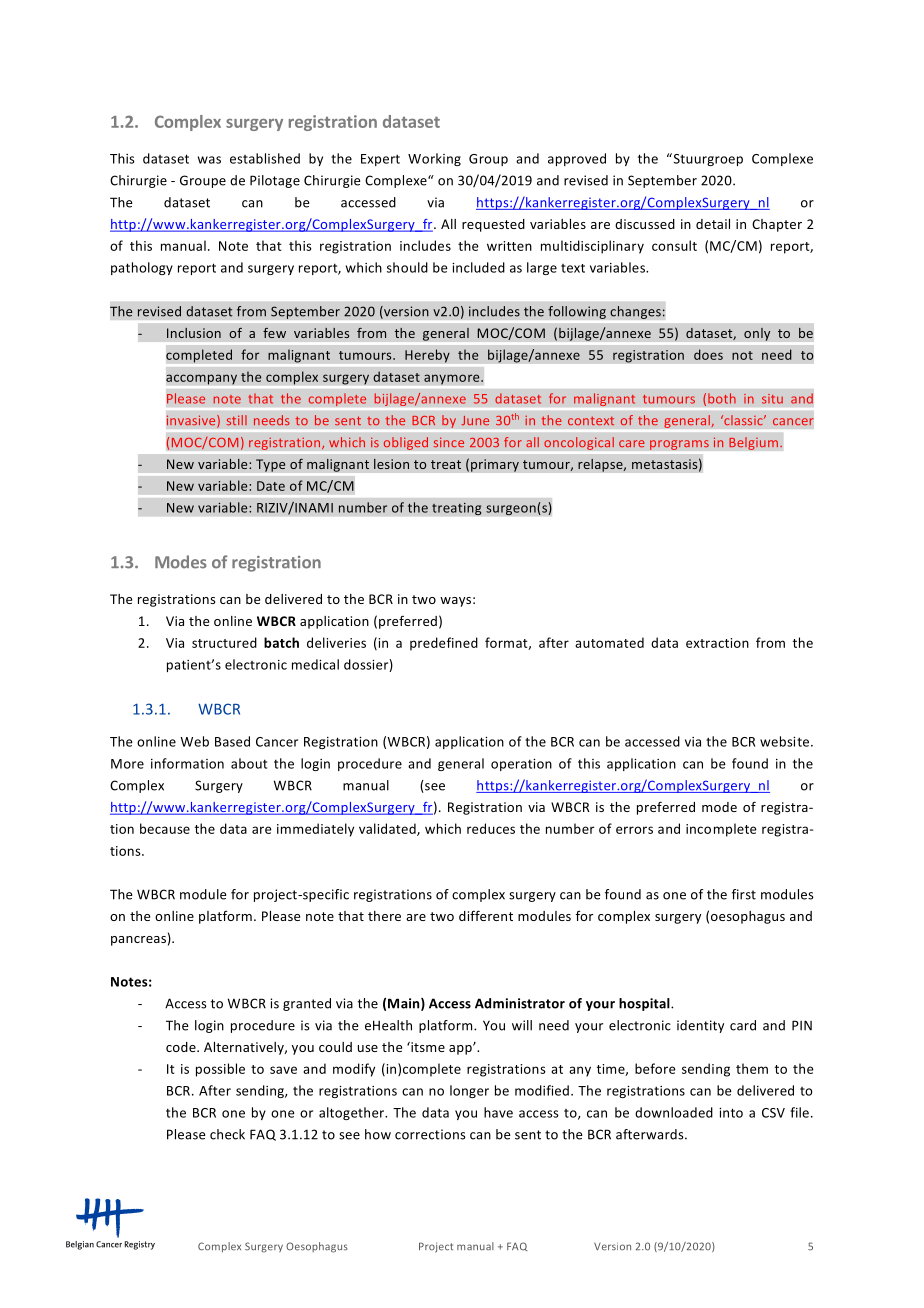  Describe the element at coordinates (227, 1134) in the screenshot. I see `check` at that location.
